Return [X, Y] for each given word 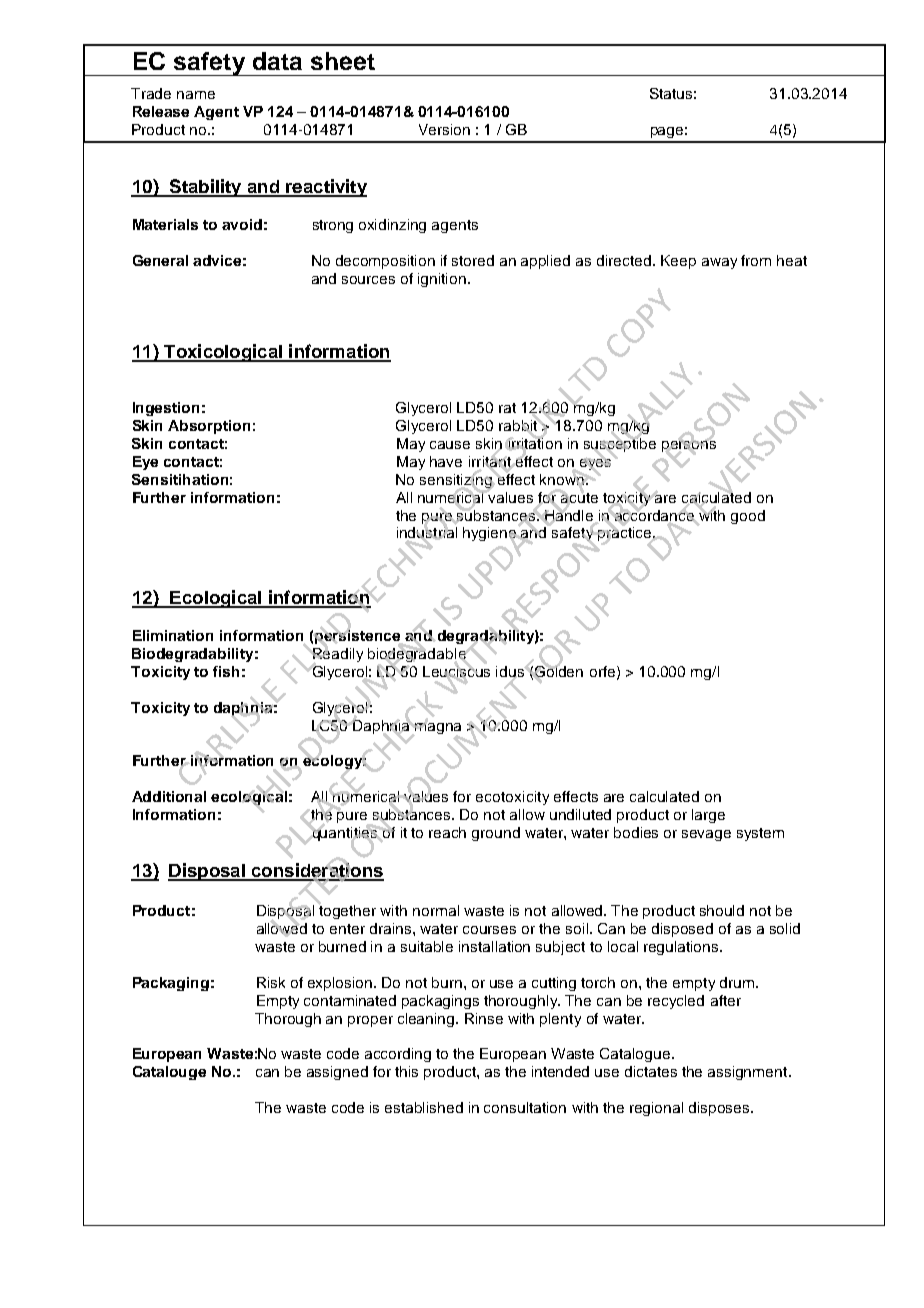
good [748, 517]
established [424, 1107]
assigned [337, 1073]
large [708, 816]
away [719, 263]
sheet [343, 61]
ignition [442, 280]
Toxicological [223, 353]
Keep [678, 262]
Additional [169, 796]
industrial [427, 533]
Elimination [173, 635]
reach [447, 832]
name [196, 95]
